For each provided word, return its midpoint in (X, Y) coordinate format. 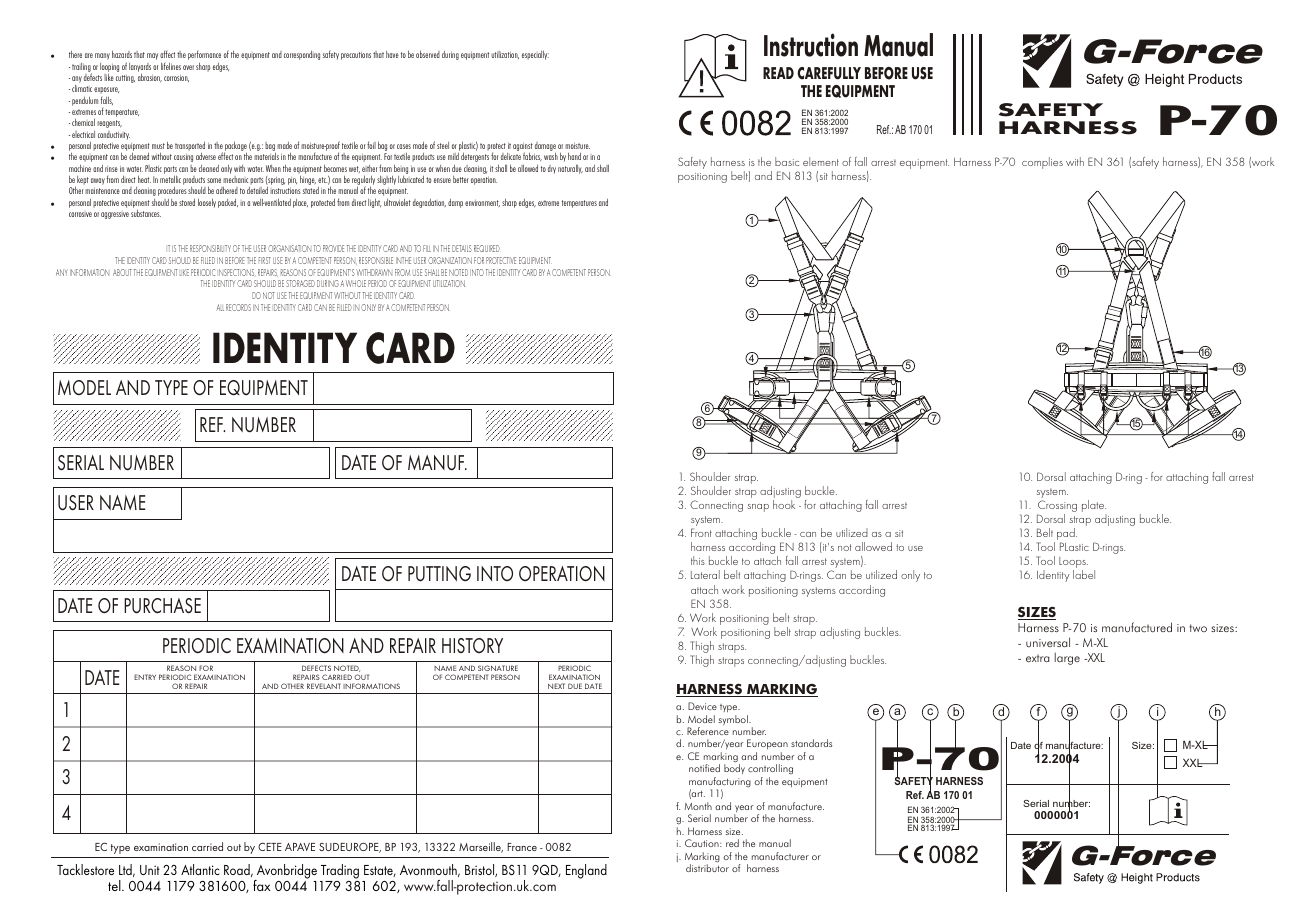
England (586, 871)
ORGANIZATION (450, 260)
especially (535, 55)
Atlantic (200, 869)
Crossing (1057, 507)
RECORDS (238, 307)
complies (1042, 163)
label (1084, 574)
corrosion (176, 78)
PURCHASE (162, 606)
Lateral (705, 574)
